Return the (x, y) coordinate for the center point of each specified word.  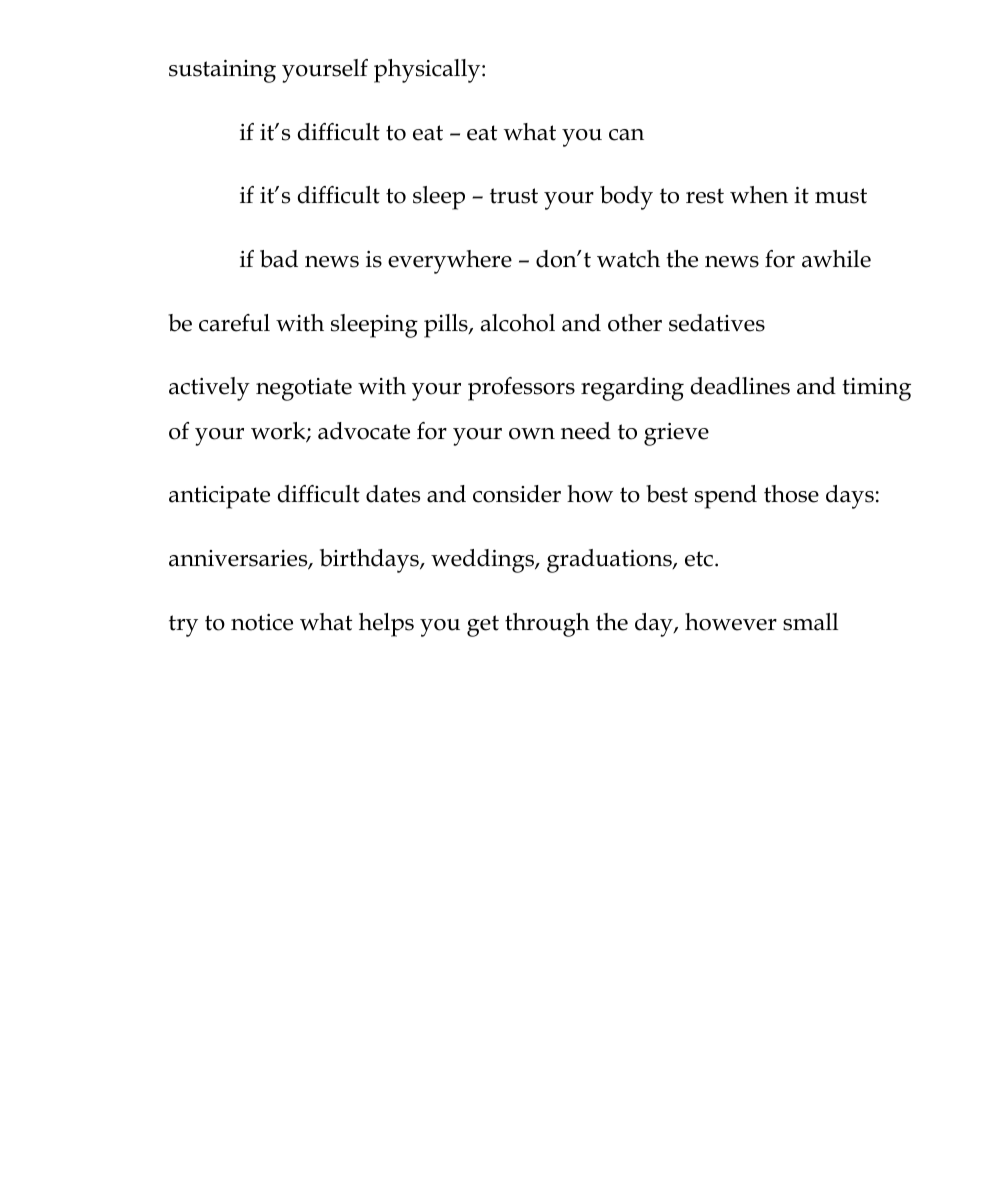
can (626, 135)
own (532, 434)
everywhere (450, 262)
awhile (836, 259)
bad (279, 259)
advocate (364, 431)
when (759, 195)
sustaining (222, 71)
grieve (676, 434)
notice (262, 622)
